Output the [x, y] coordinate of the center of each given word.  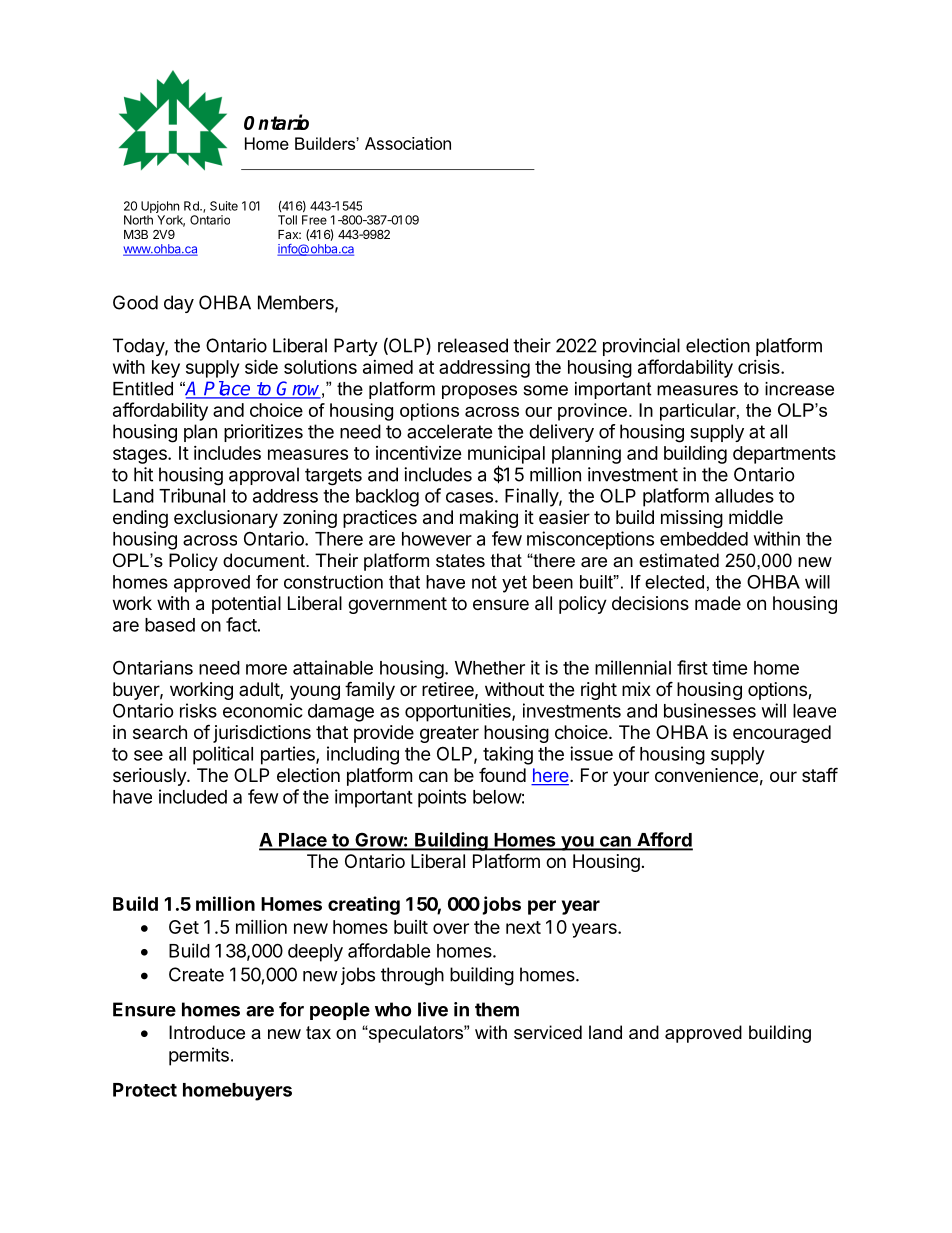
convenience [706, 775]
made [718, 603]
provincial [641, 347]
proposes [479, 392]
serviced [548, 1032]
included [193, 796]
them [497, 1009]
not [484, 582]
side [261, 366]
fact [241, 624]
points [442, 798]
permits [199, 1056]
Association [408, 143]
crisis [760, 367]
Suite [224, 206]
